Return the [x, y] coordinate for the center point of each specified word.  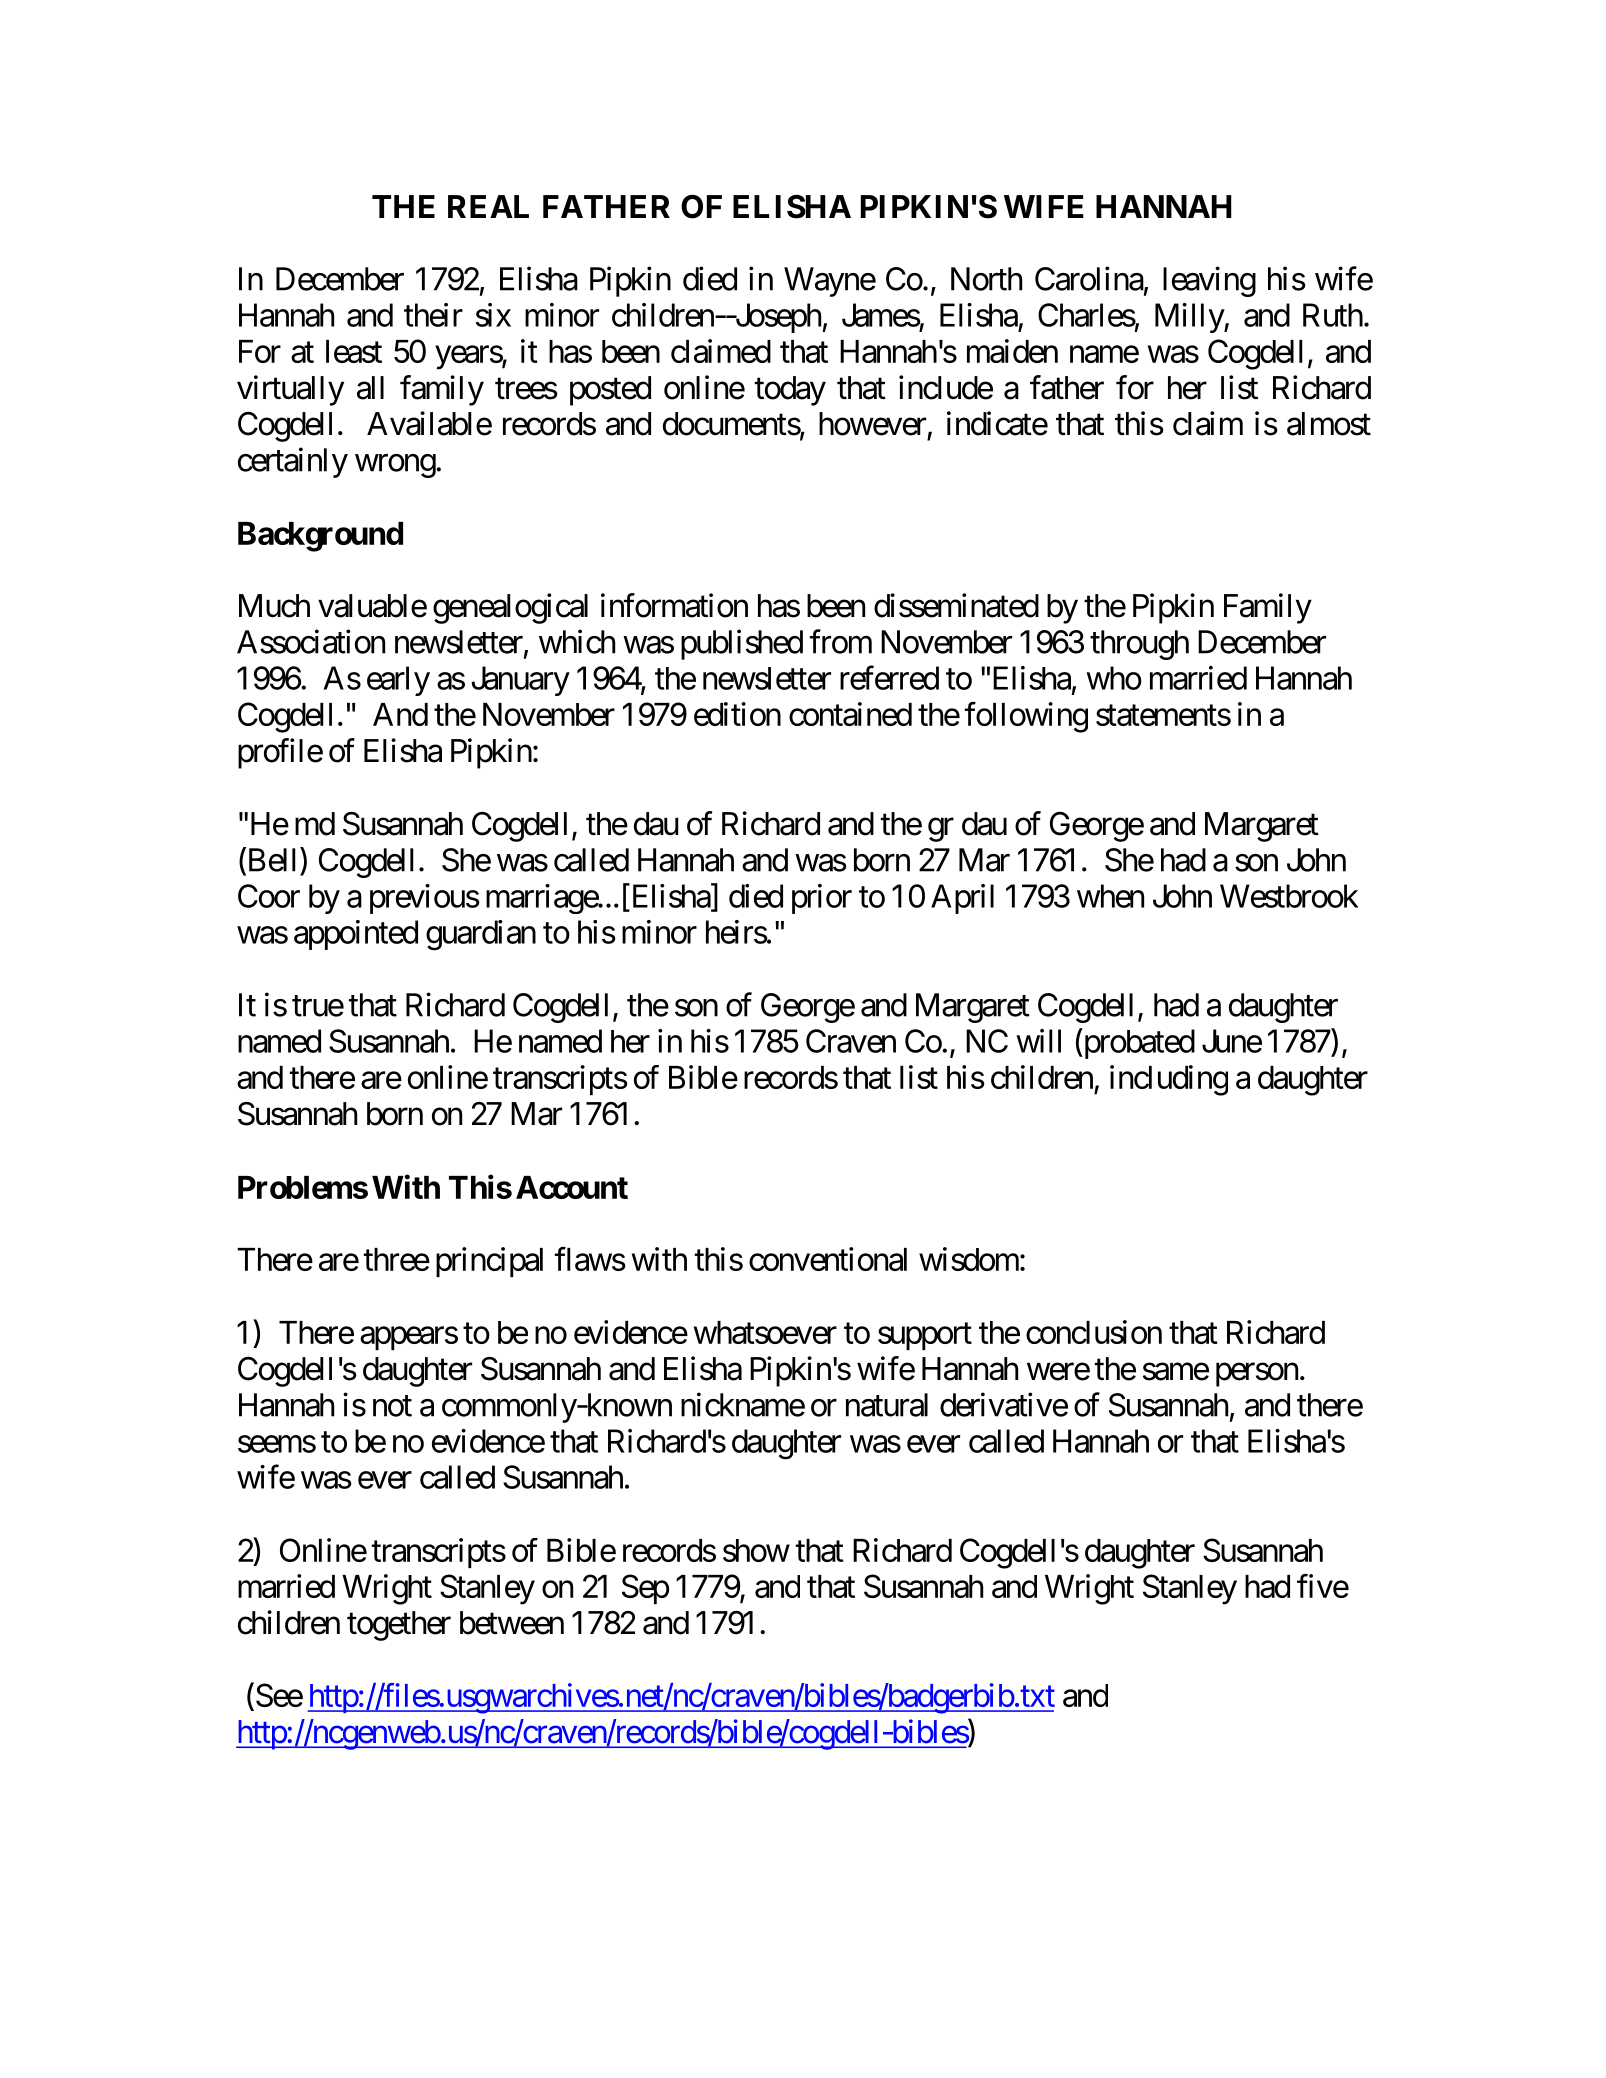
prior [822, 899]
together [399, 1626]
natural [887, 1405]
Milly [1190, 318]
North [986, 279]
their [433, 315]
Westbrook [1289, 896]
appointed [356, 935]
